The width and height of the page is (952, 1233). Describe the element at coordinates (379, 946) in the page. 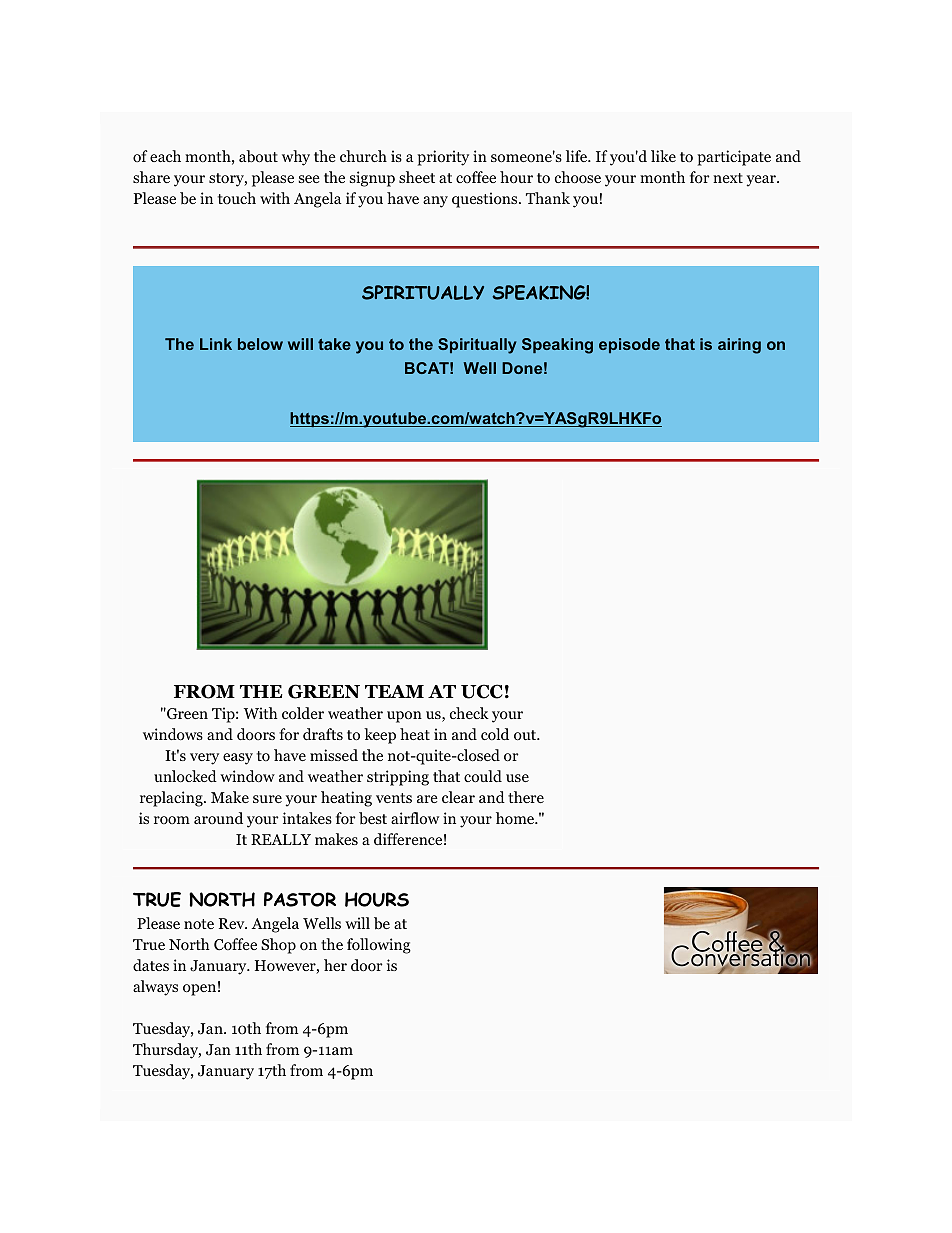

I see `following` at that location.
